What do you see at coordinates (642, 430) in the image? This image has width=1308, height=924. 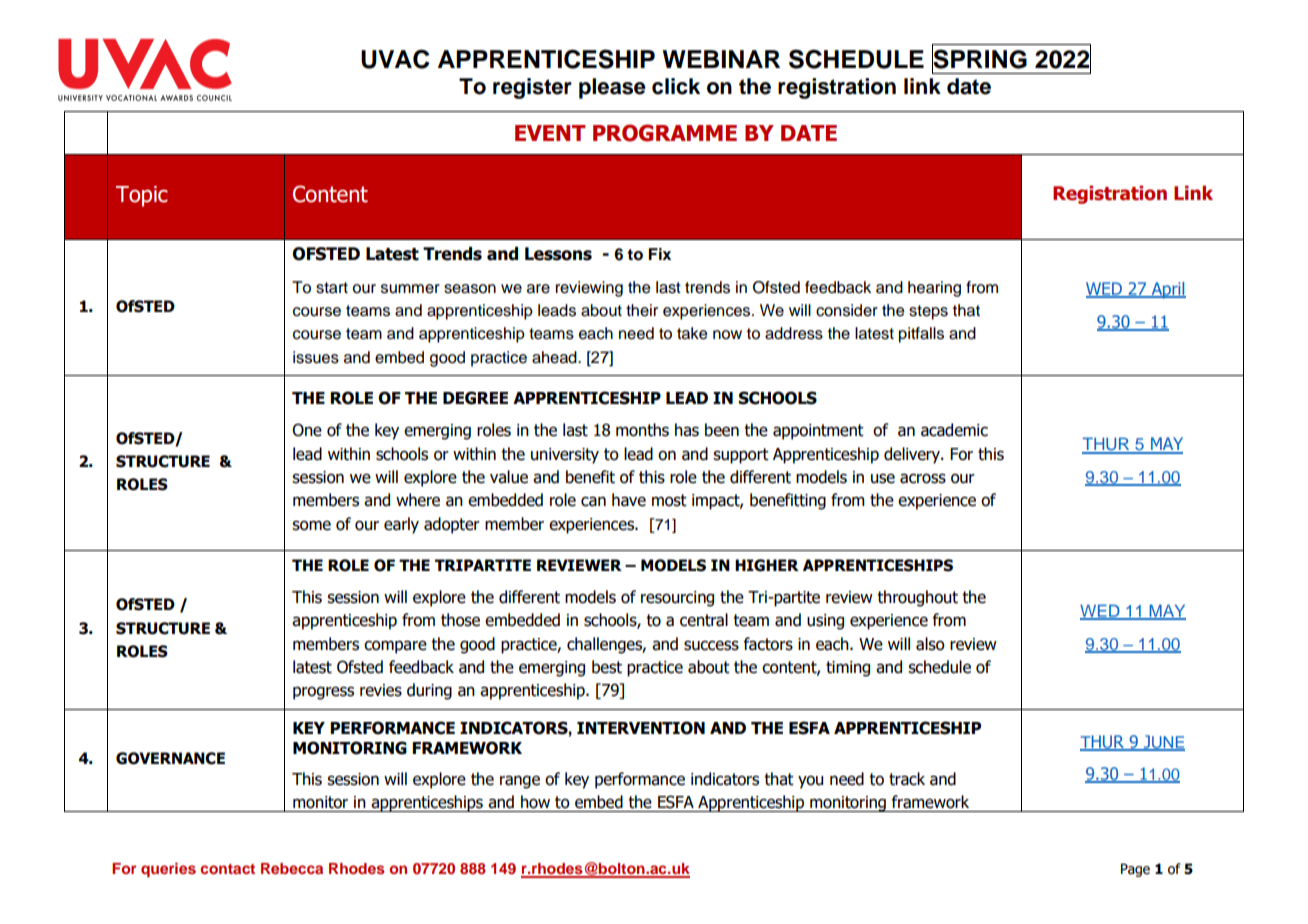 I see `months` at bounding box center [642, 430].
